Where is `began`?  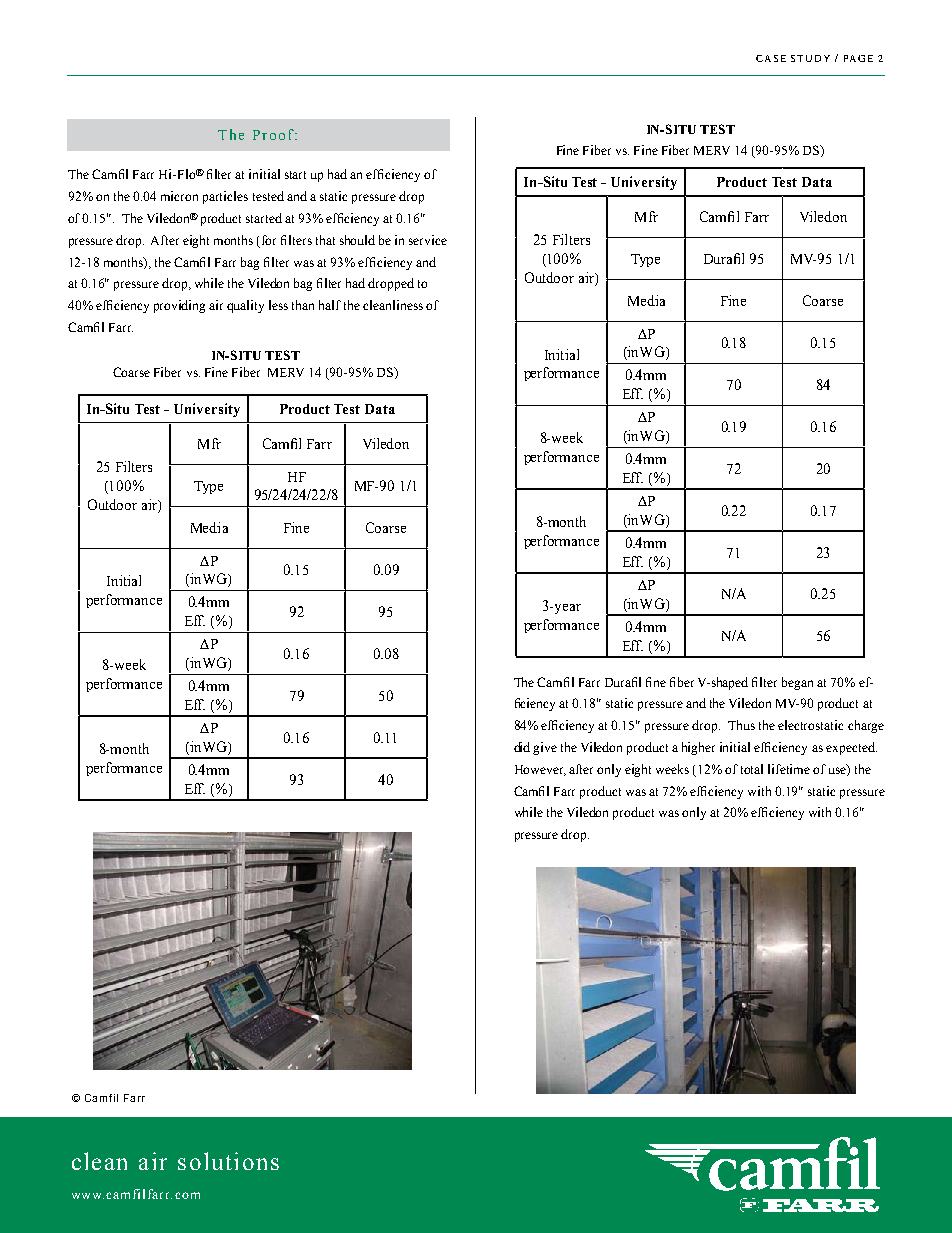 began is located at coordinates (797, 683).
